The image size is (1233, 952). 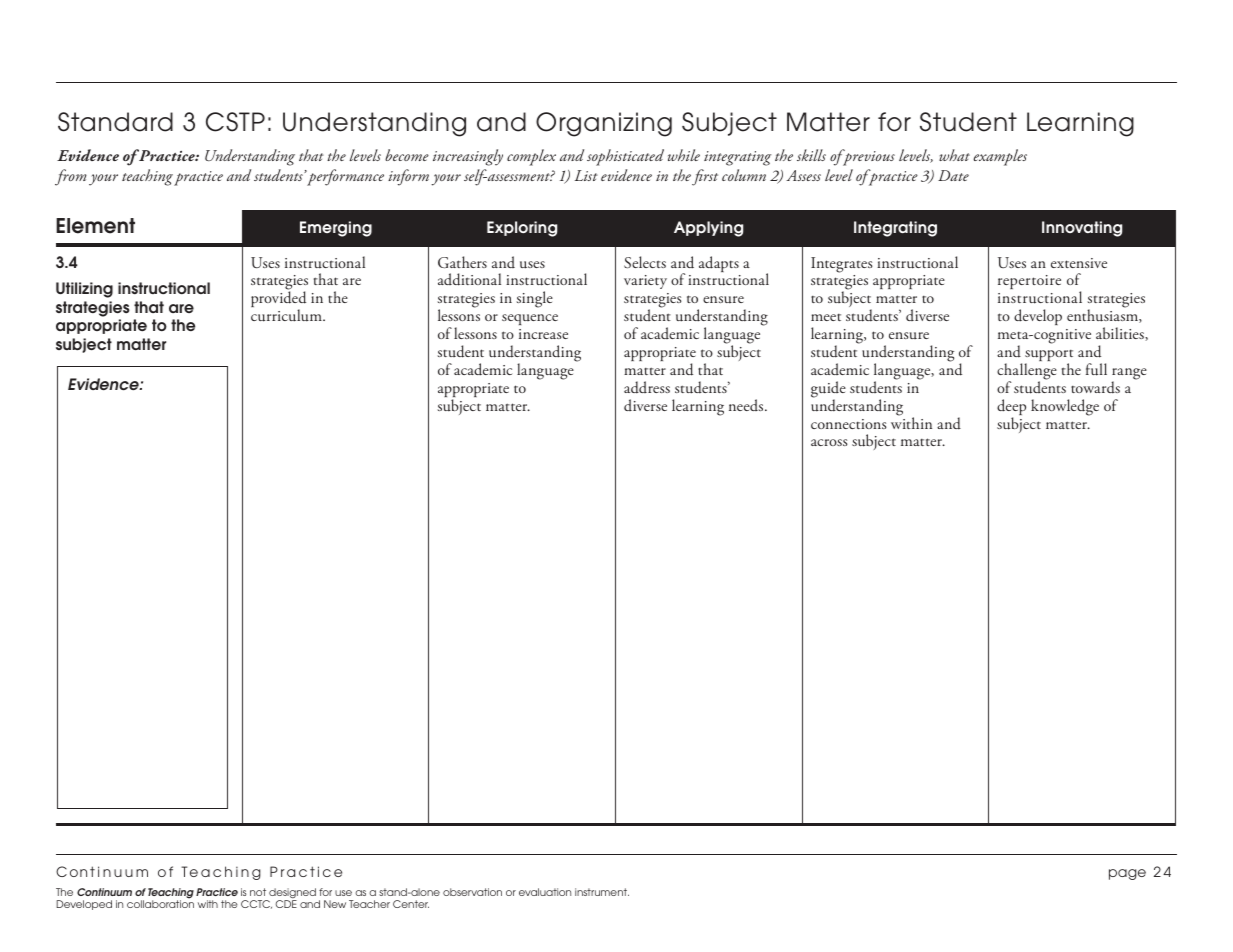 I want to click on from, so click(x=71, y=177).
